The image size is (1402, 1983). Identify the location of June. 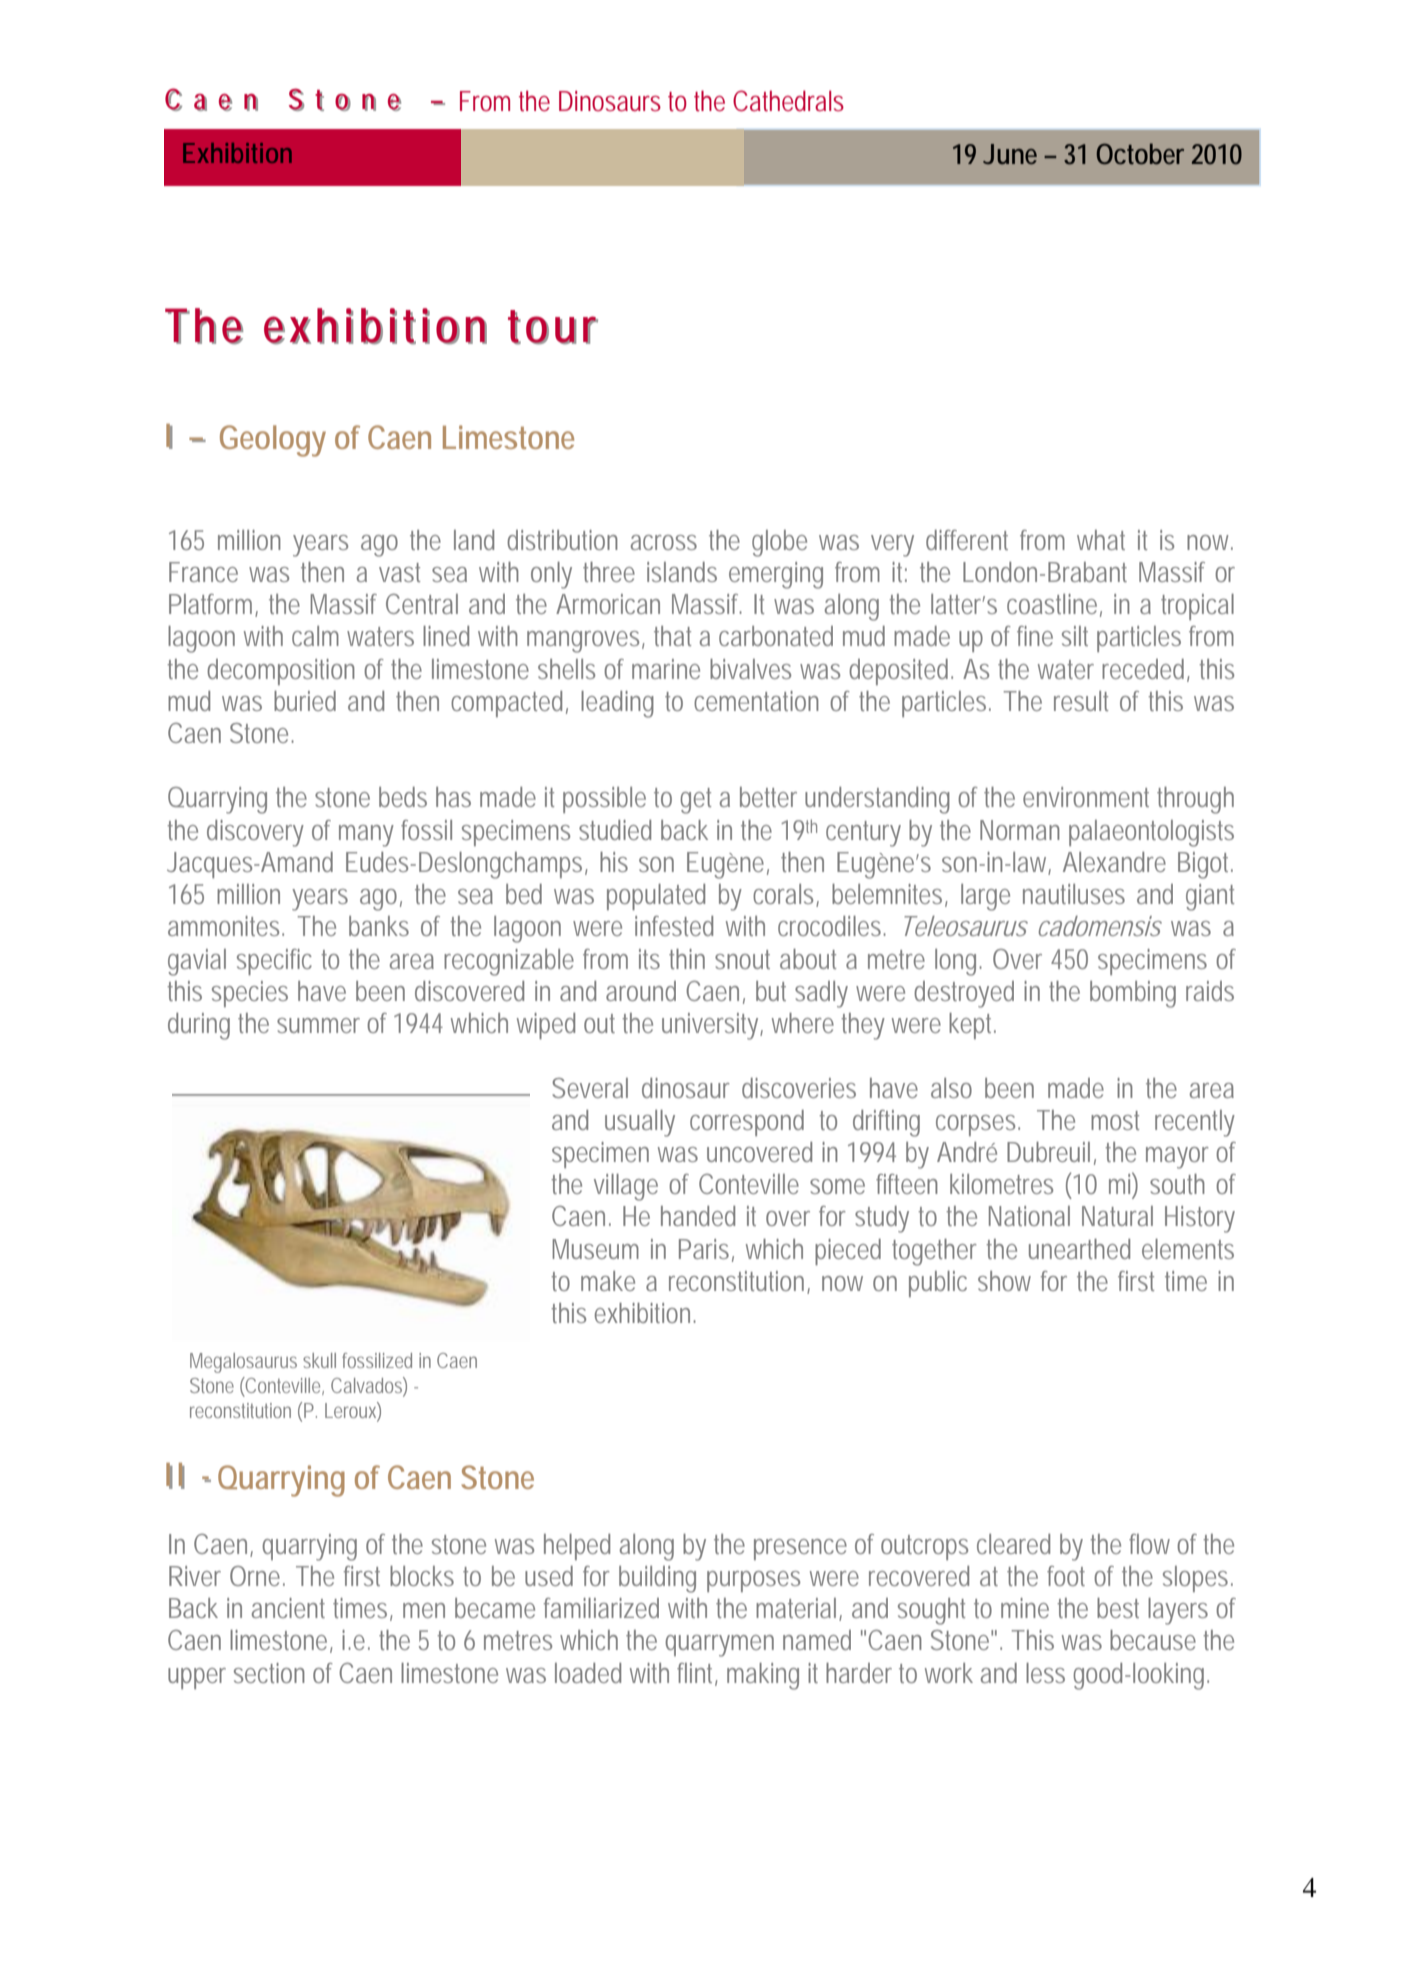
(1010, 154).
